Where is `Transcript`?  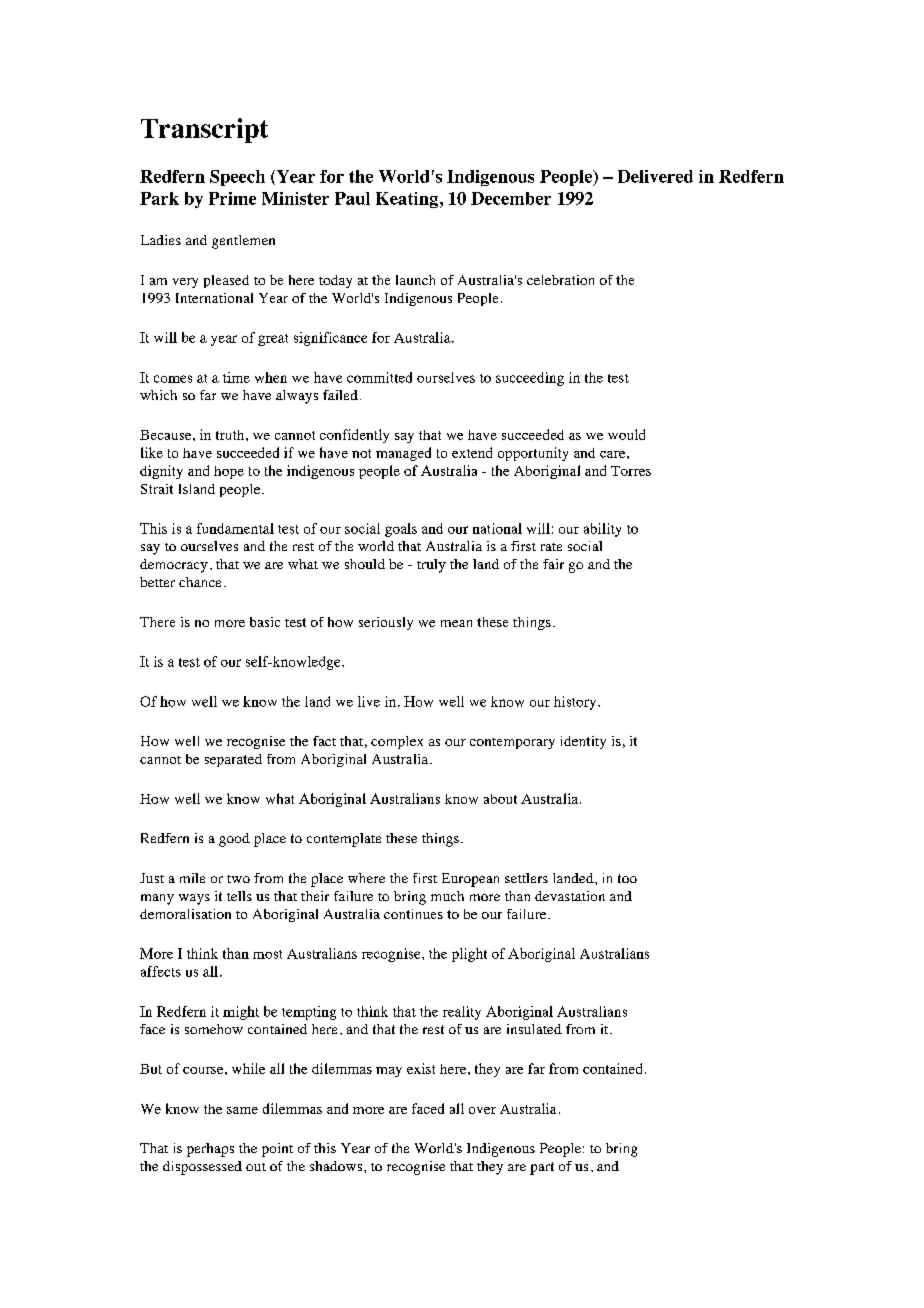
Transcript is located at coordinates (204, 130).
